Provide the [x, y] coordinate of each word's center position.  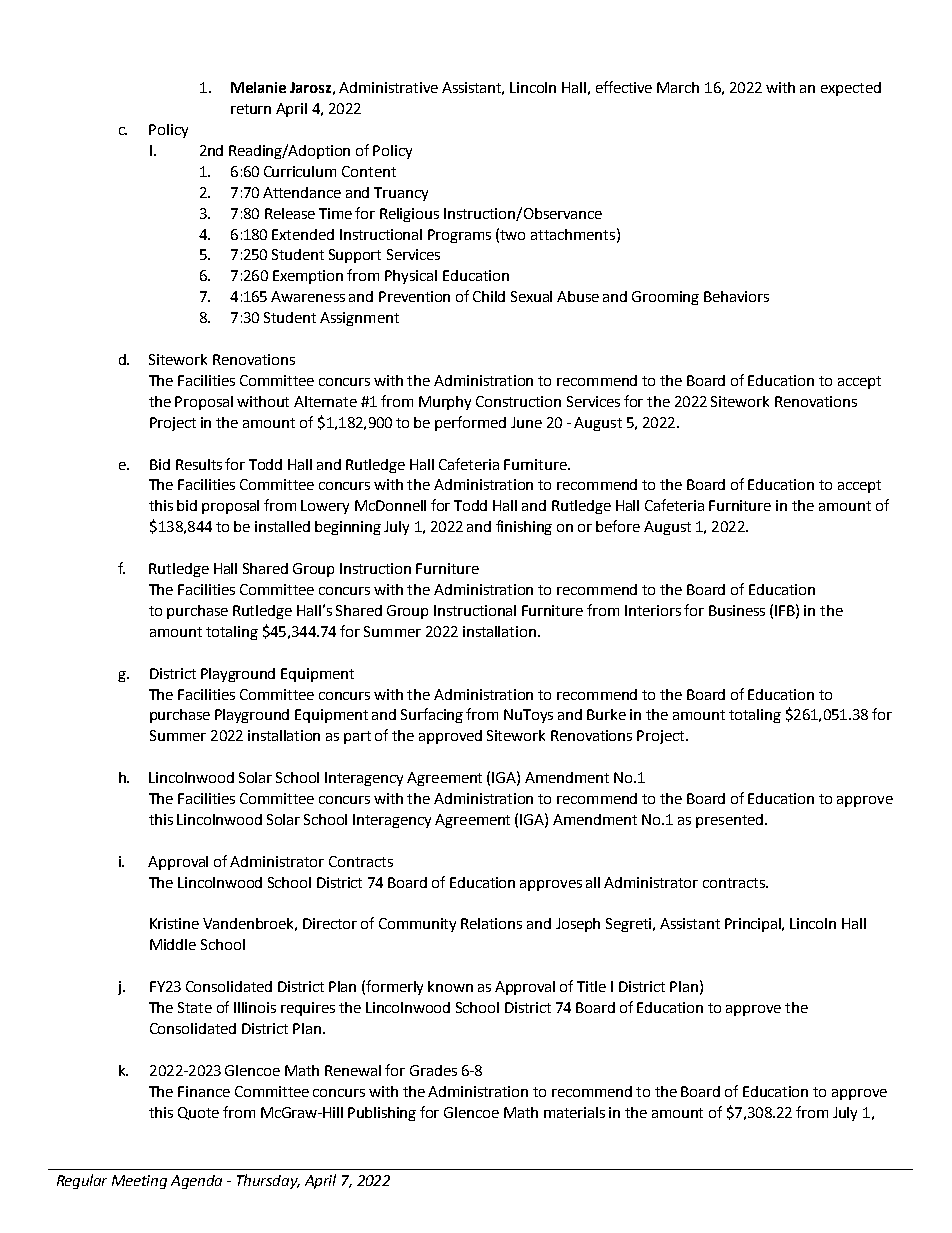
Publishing [382, 1114]
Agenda [196, 1182]
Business [737, 610]
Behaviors [736, 296]
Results [199, 464]
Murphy [445, 403]
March [678, 87]
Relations [491, 923]
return [251, 109]
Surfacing [432, 715]
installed [282, 526]
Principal [754, 925]
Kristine [174, 923]
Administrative [388, 87]
